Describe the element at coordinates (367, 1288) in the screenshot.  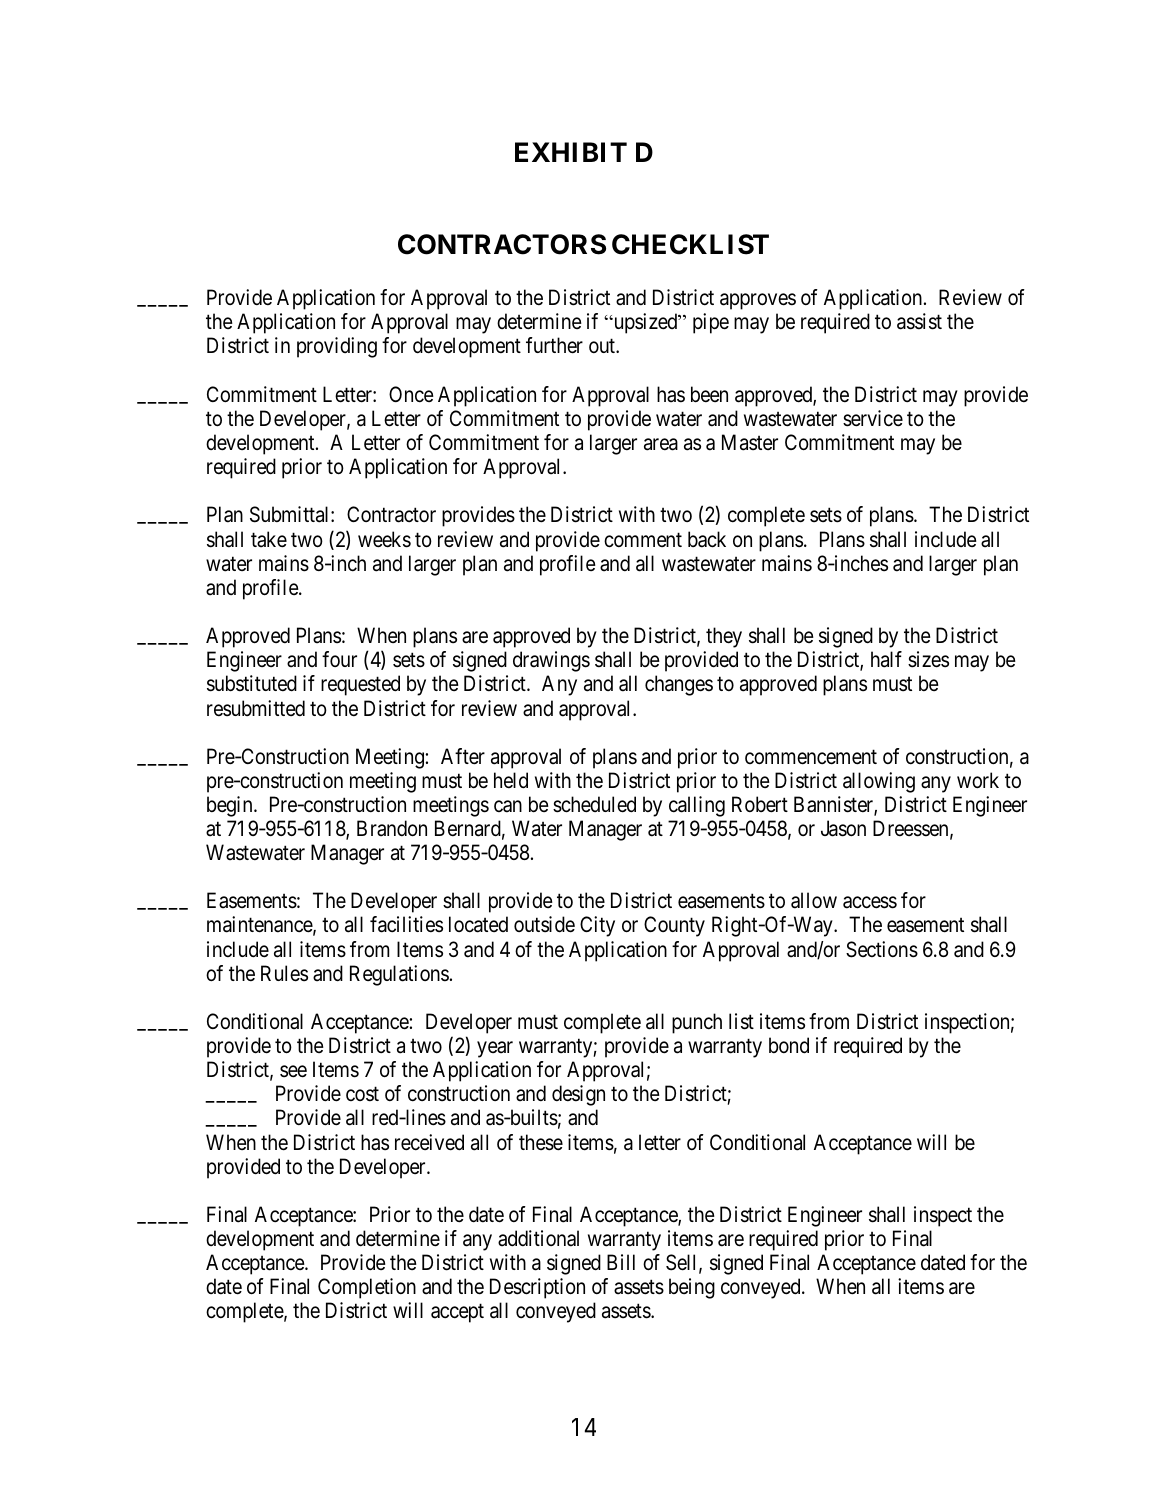
I see `Completion` at that location.
